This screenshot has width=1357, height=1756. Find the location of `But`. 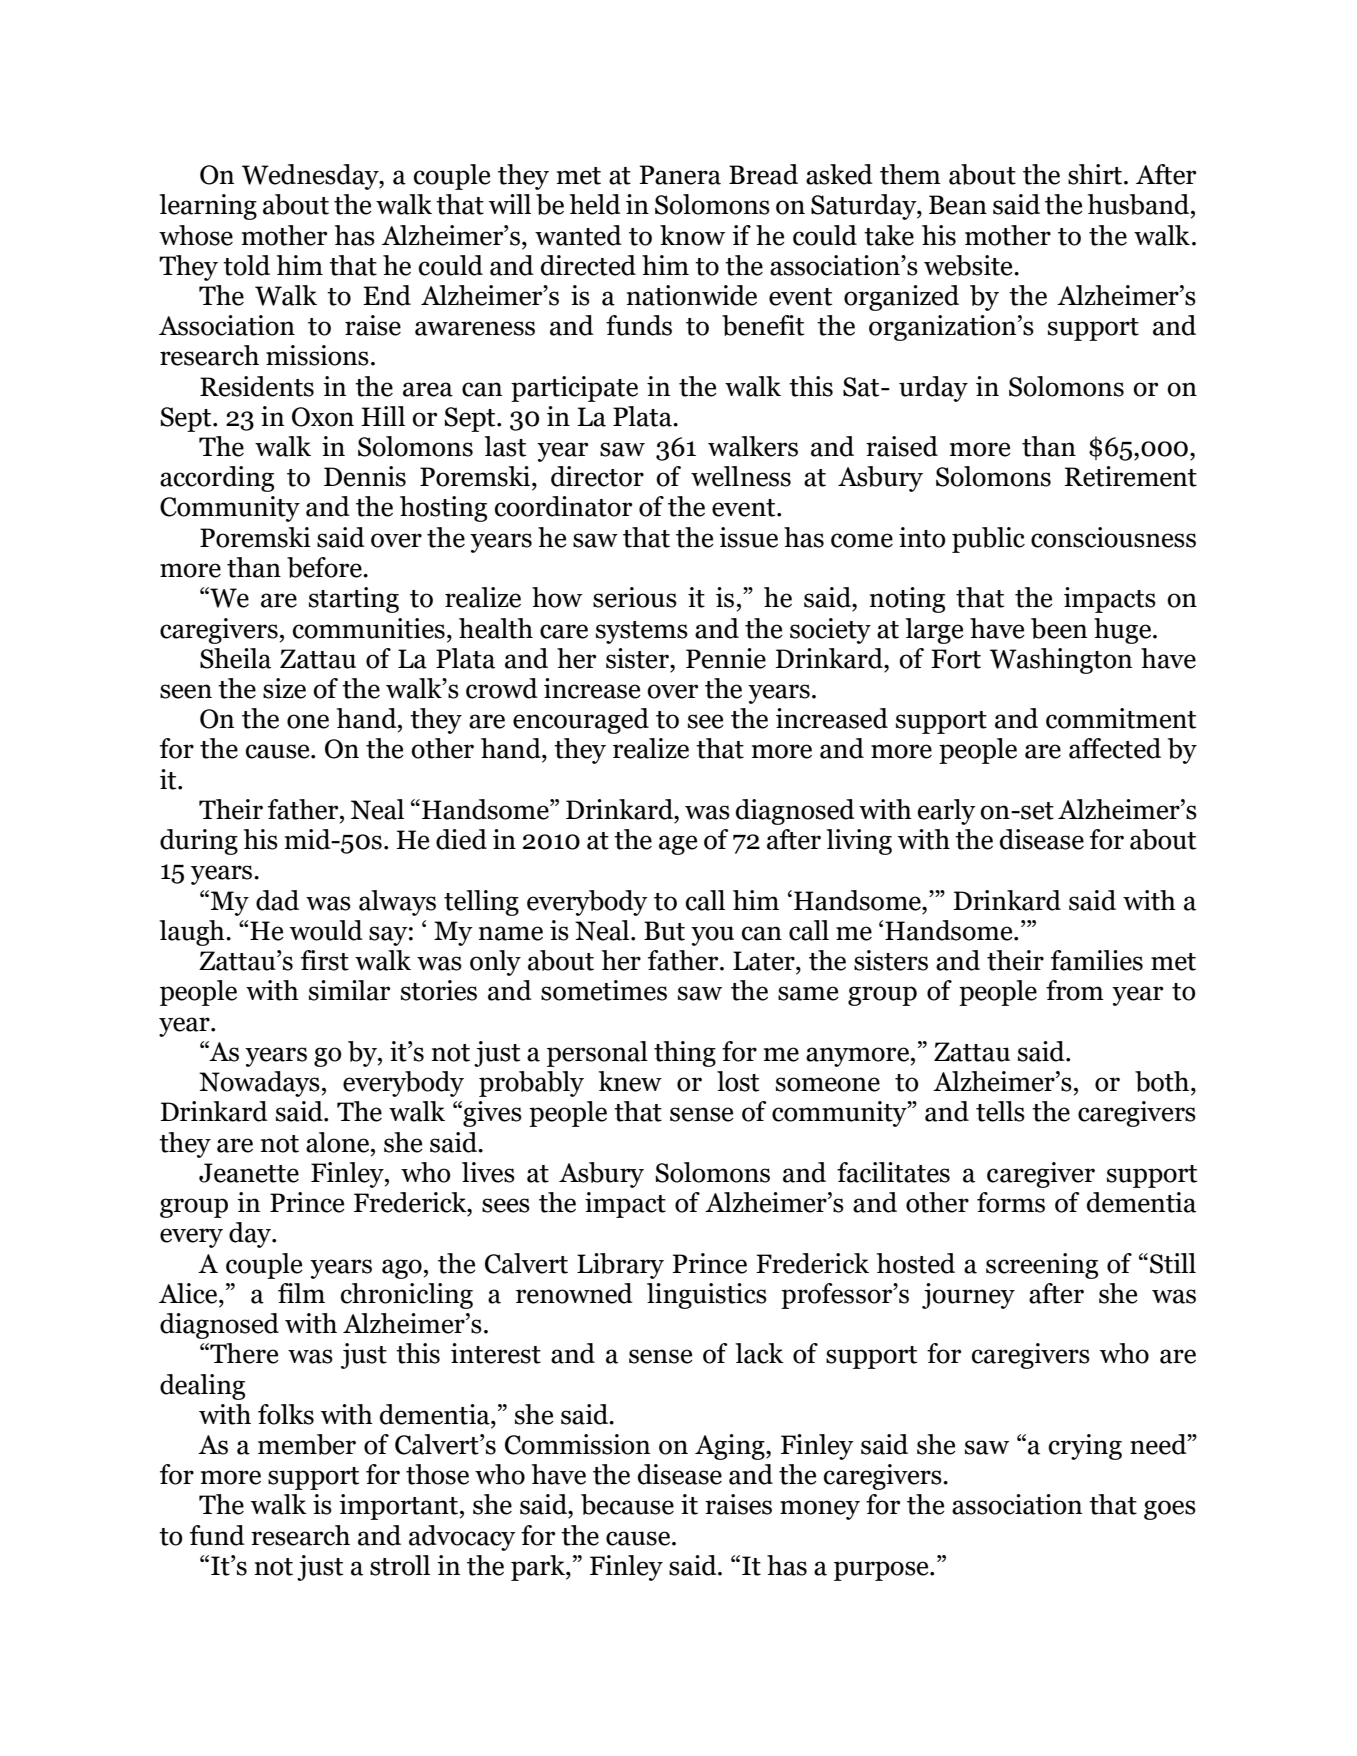

But is located at coordinates (664, 931).
